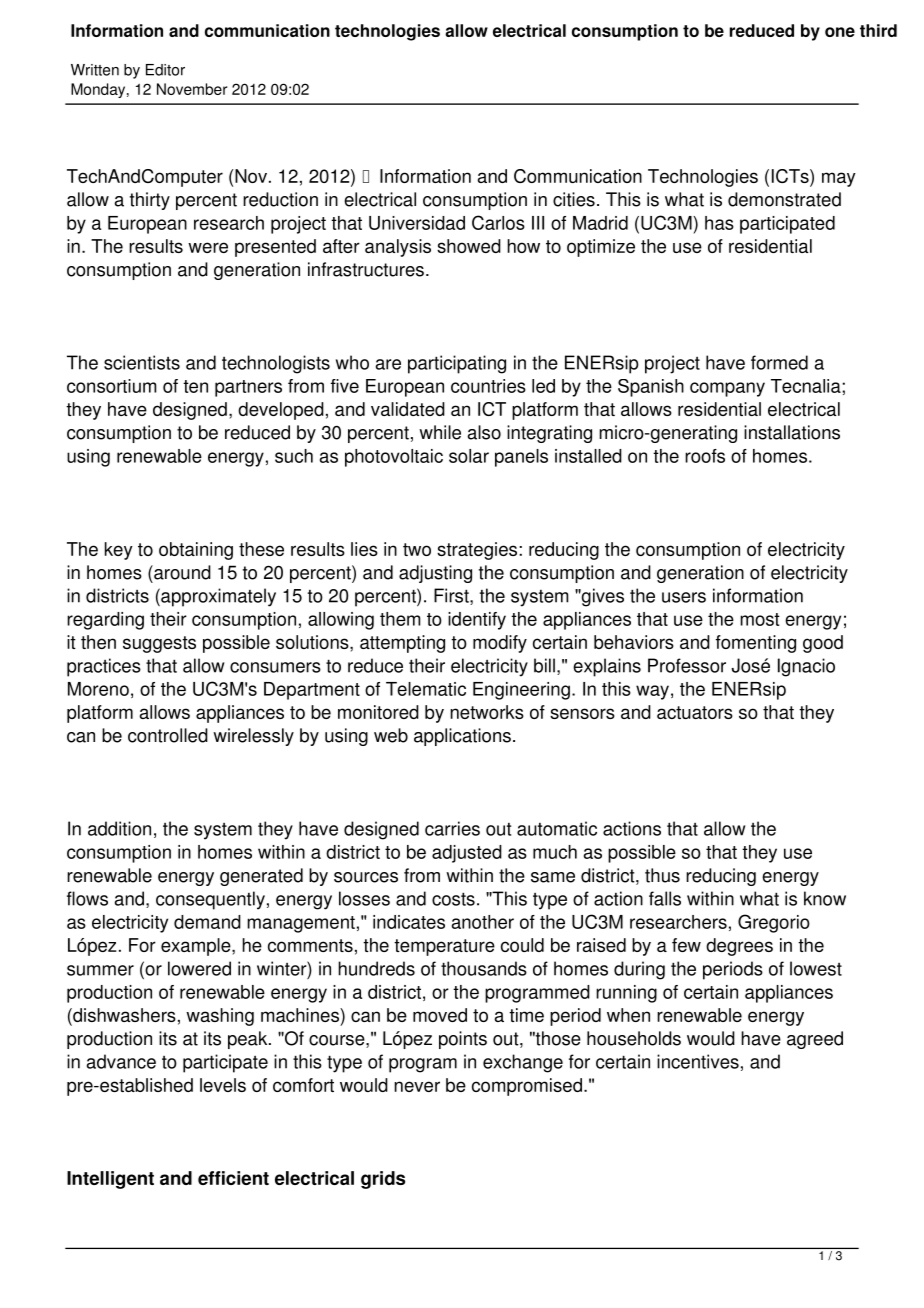  I want to click on adjusted, so click(467, 854).
